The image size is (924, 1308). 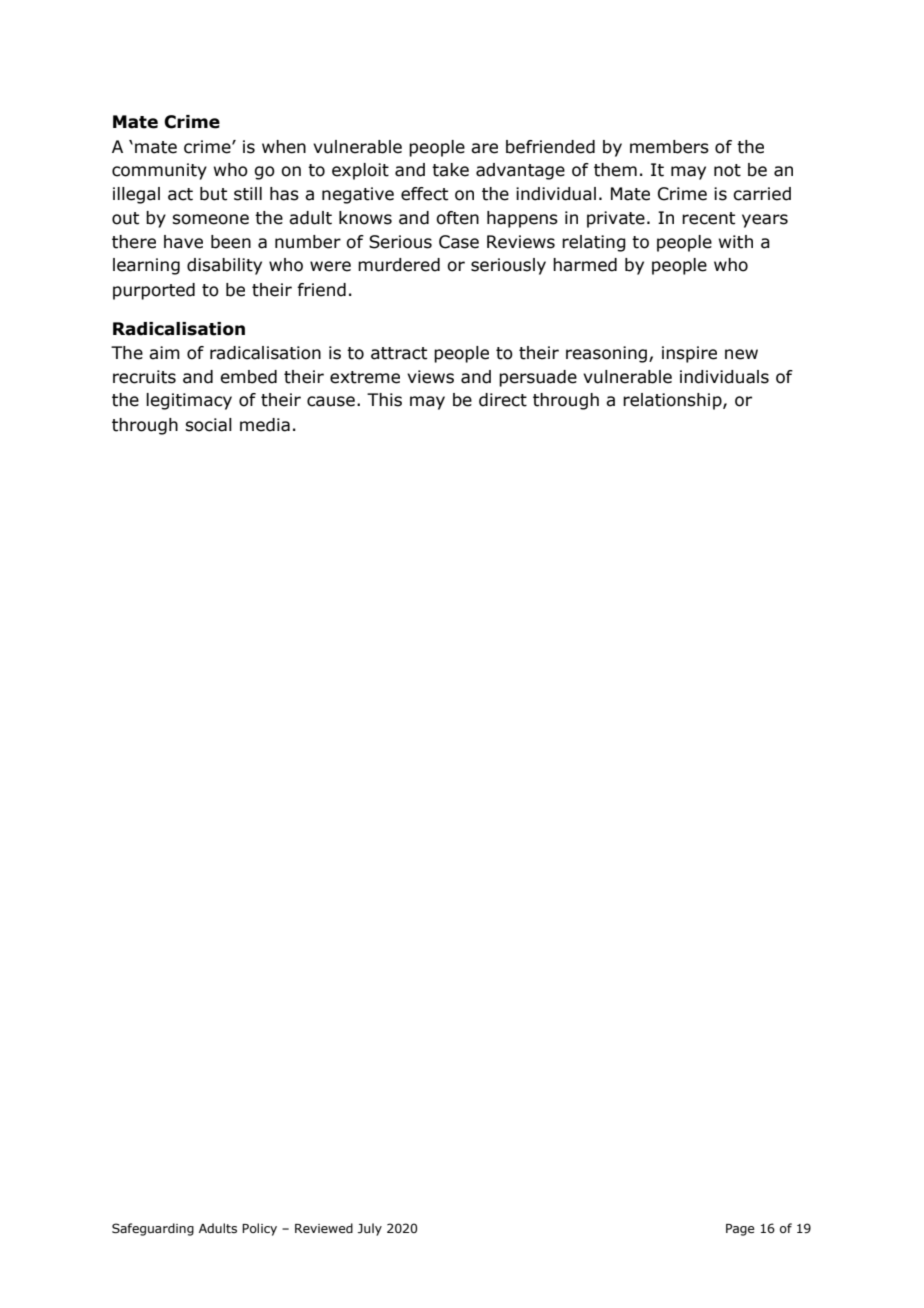 I want to click on Safeguarding, so click(x=153, y=1229).
